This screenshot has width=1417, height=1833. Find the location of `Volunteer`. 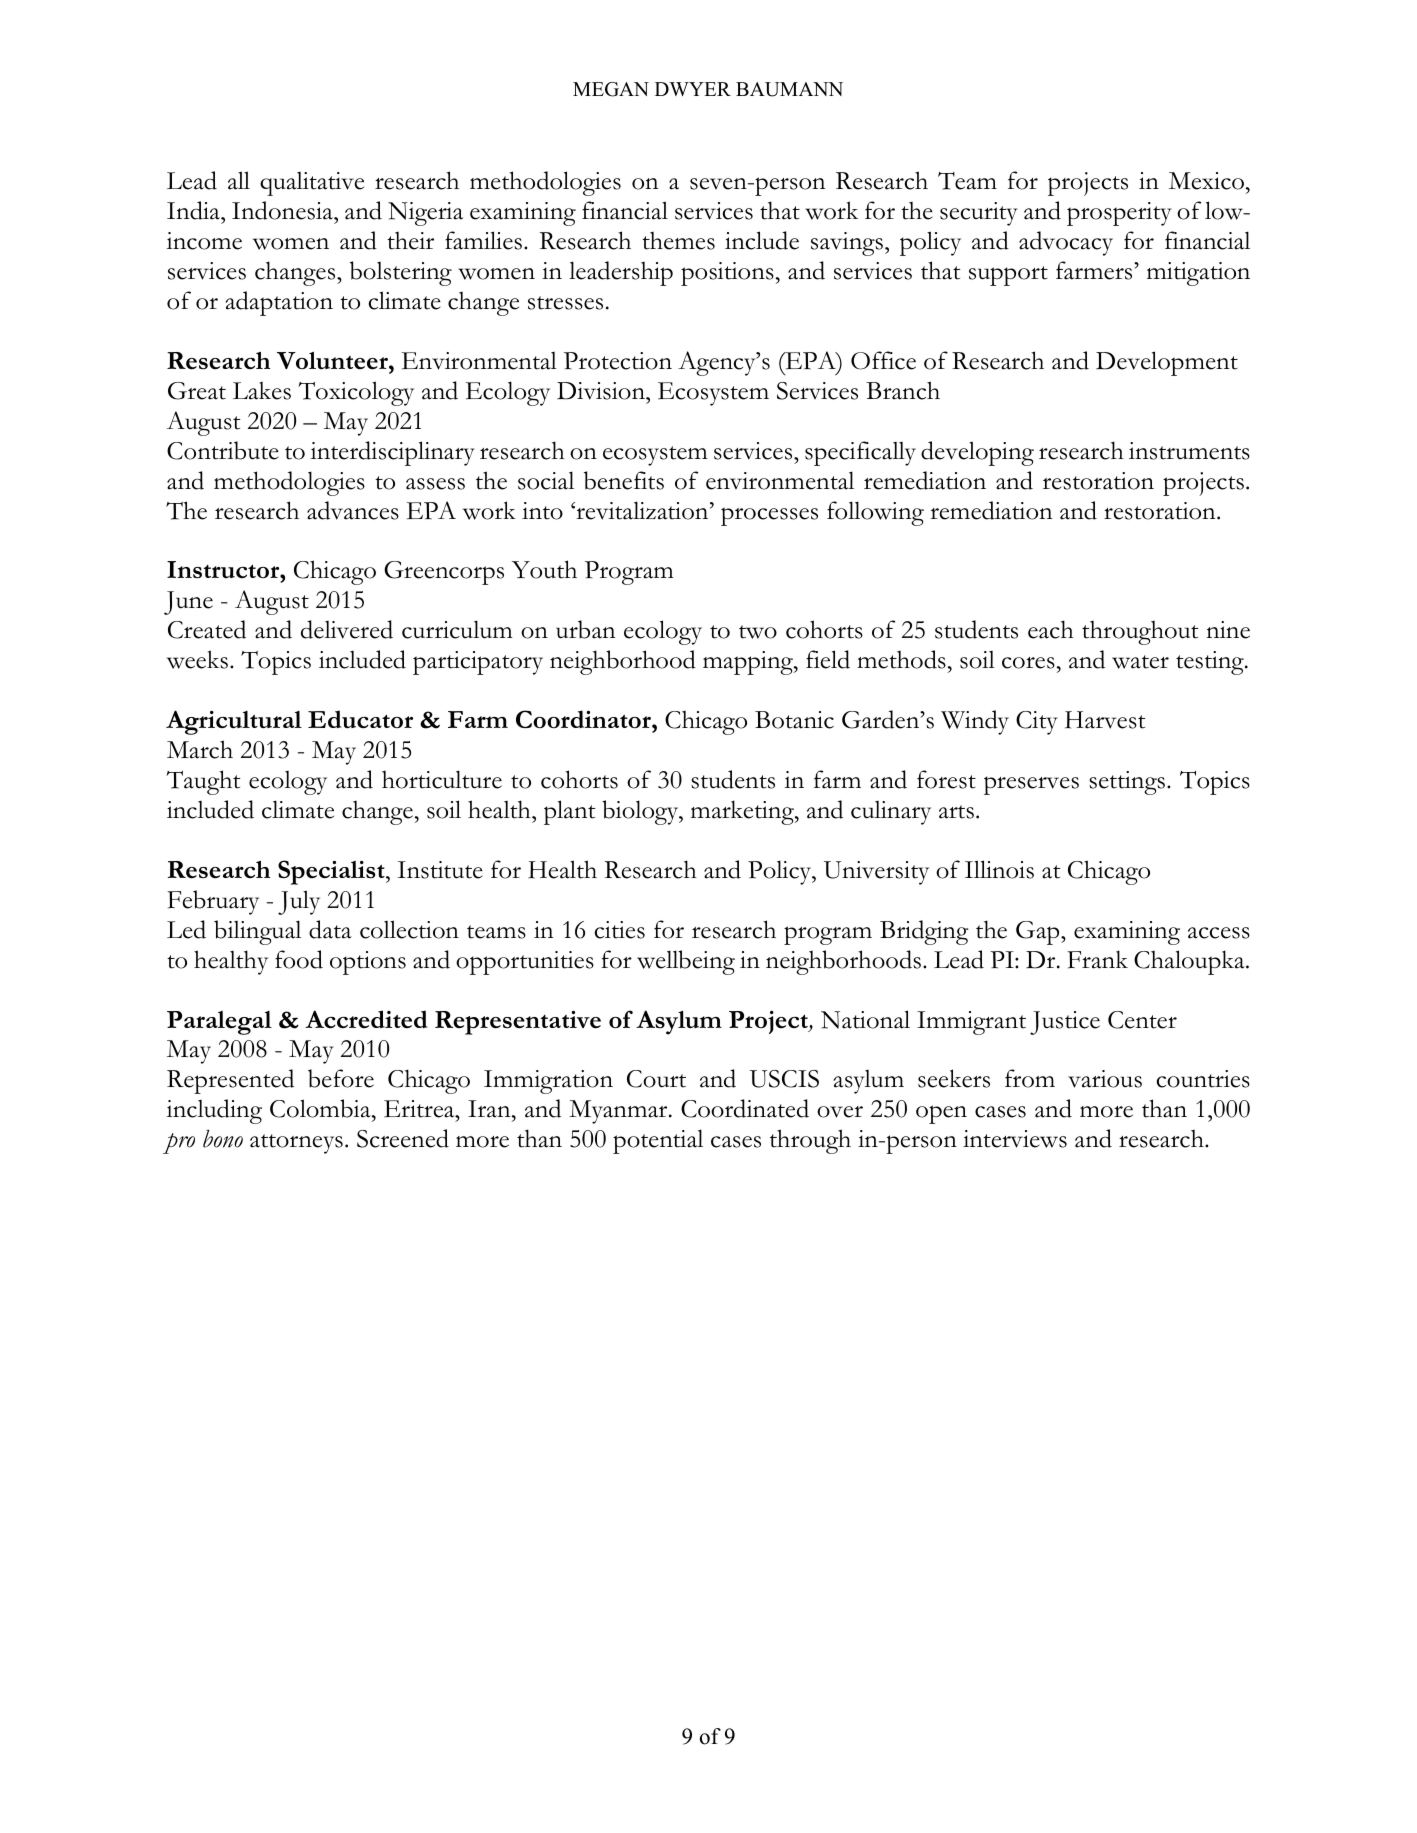

Volunteer is located at coordinates (333, 360).
